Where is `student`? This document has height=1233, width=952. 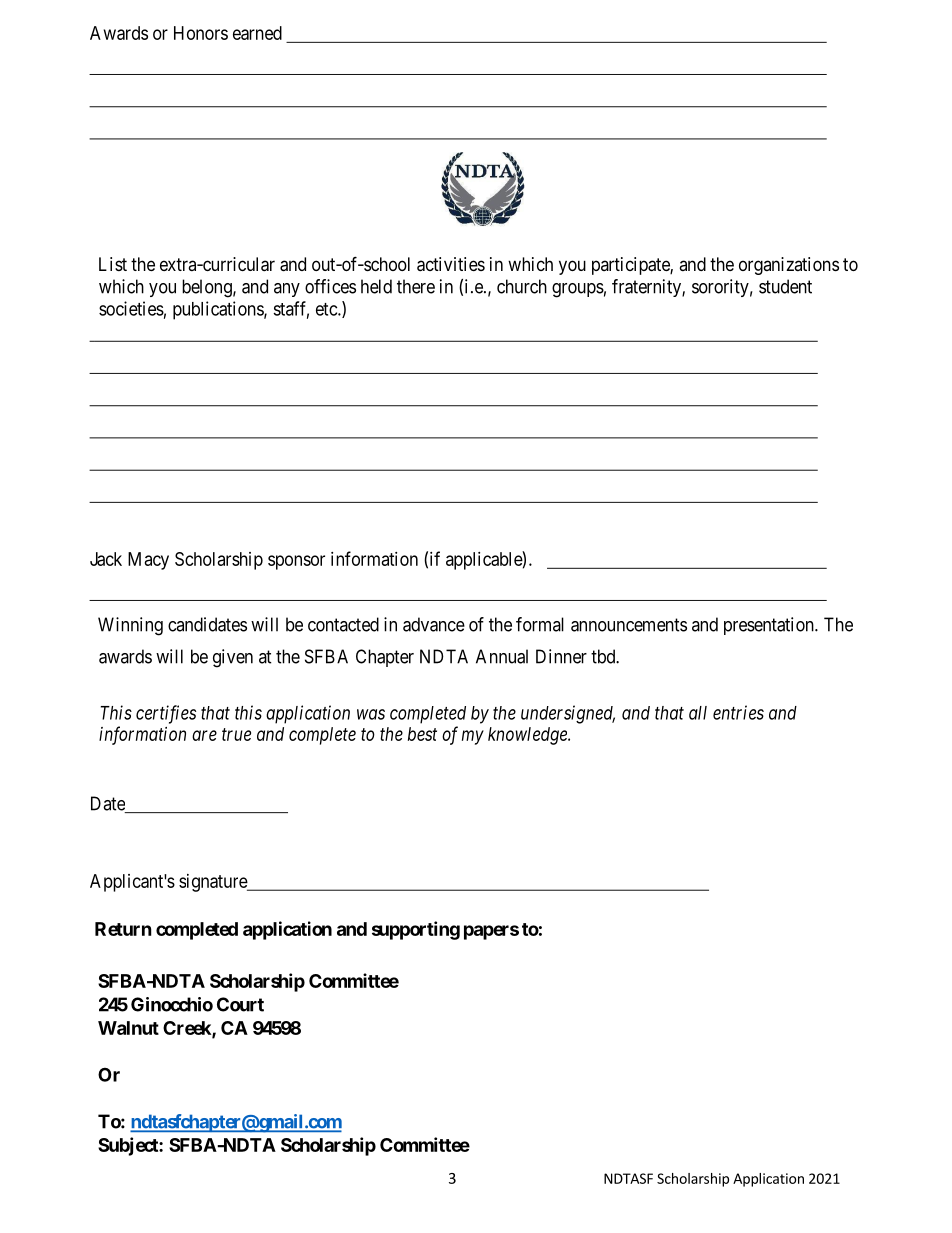 student is located at coordinates (785, 286).
